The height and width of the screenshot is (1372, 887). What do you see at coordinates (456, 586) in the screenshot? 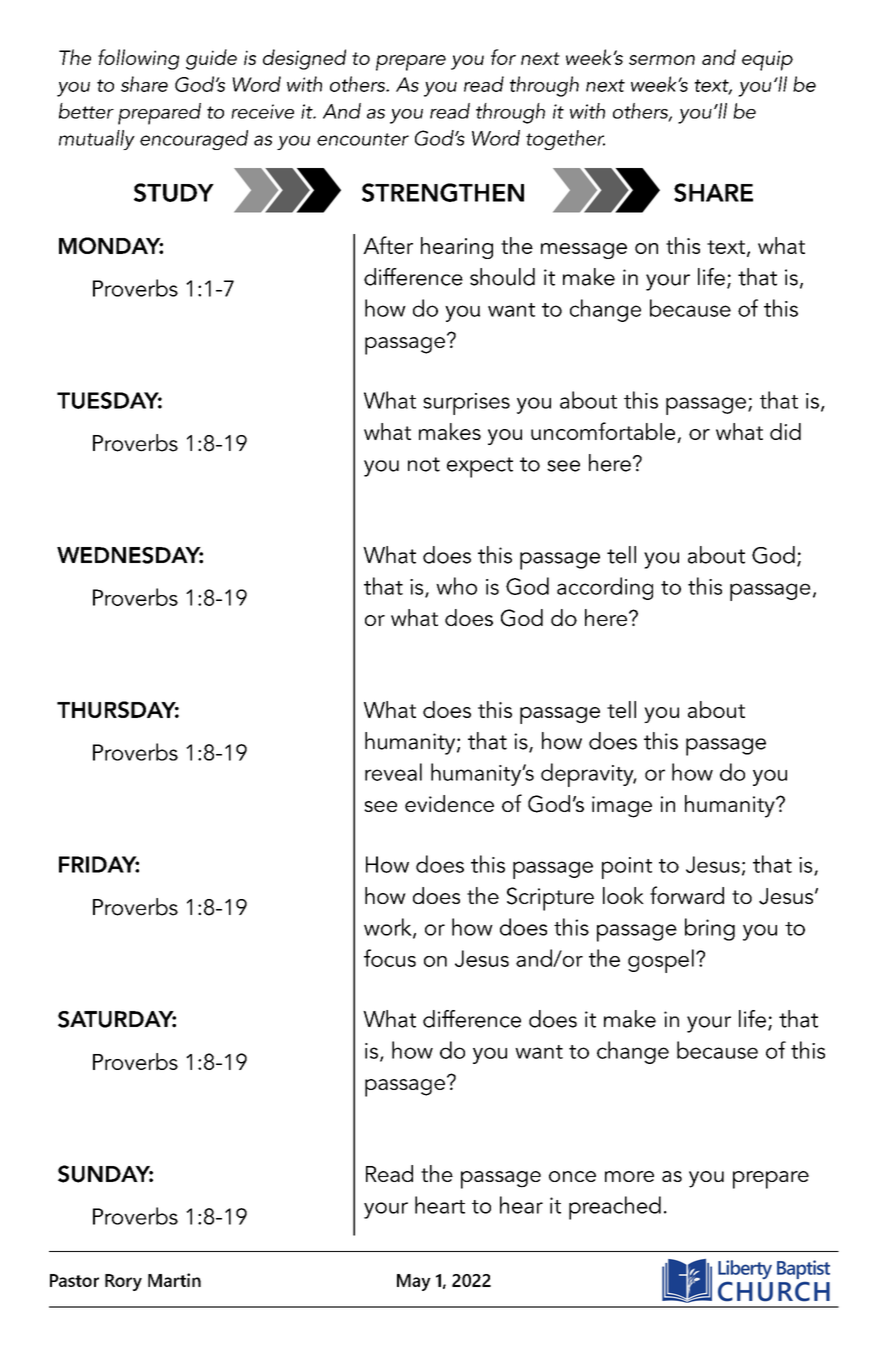
I see `who` at bounding box center [456, 586].
